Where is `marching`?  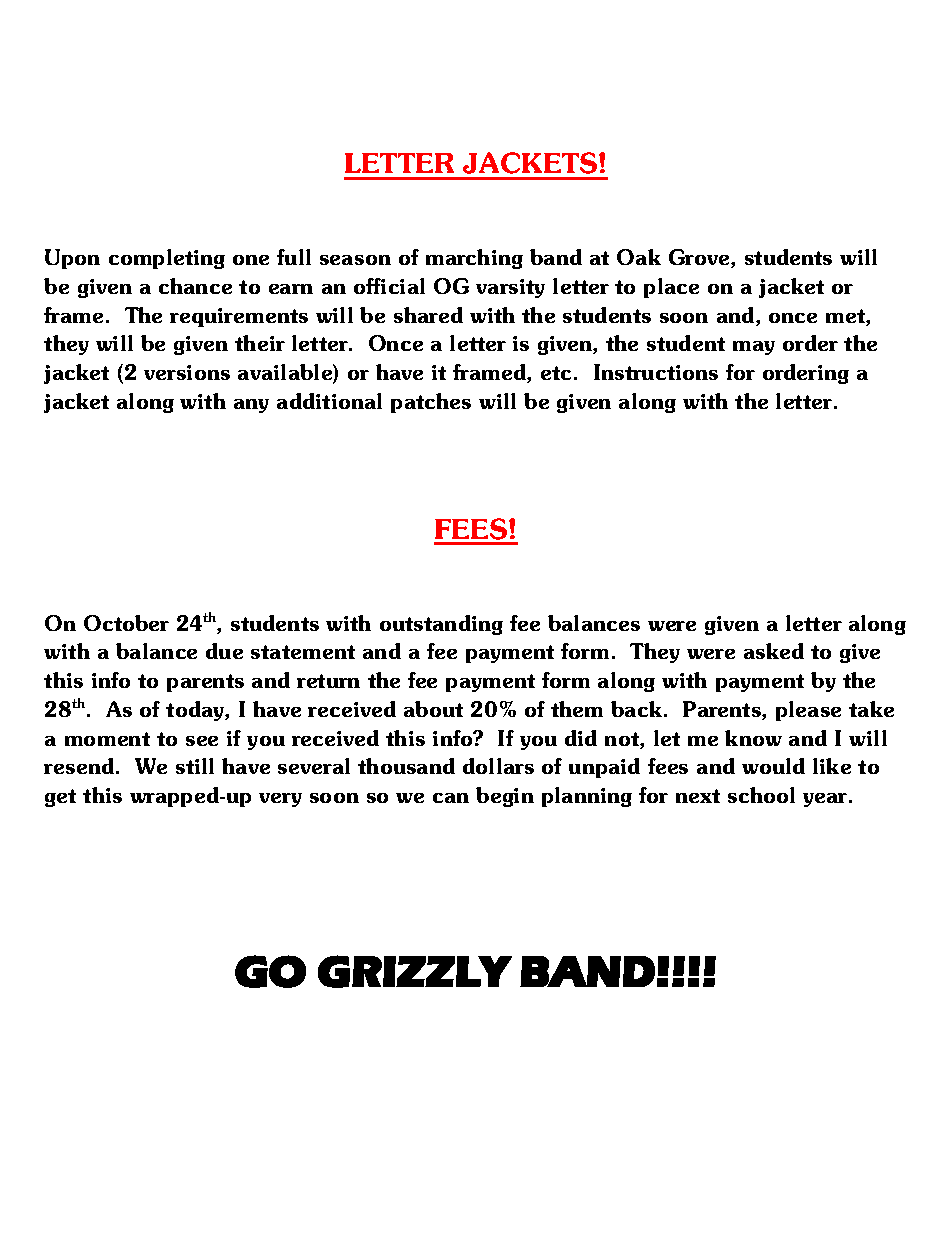
marching is located at coordinates (474, 259).
